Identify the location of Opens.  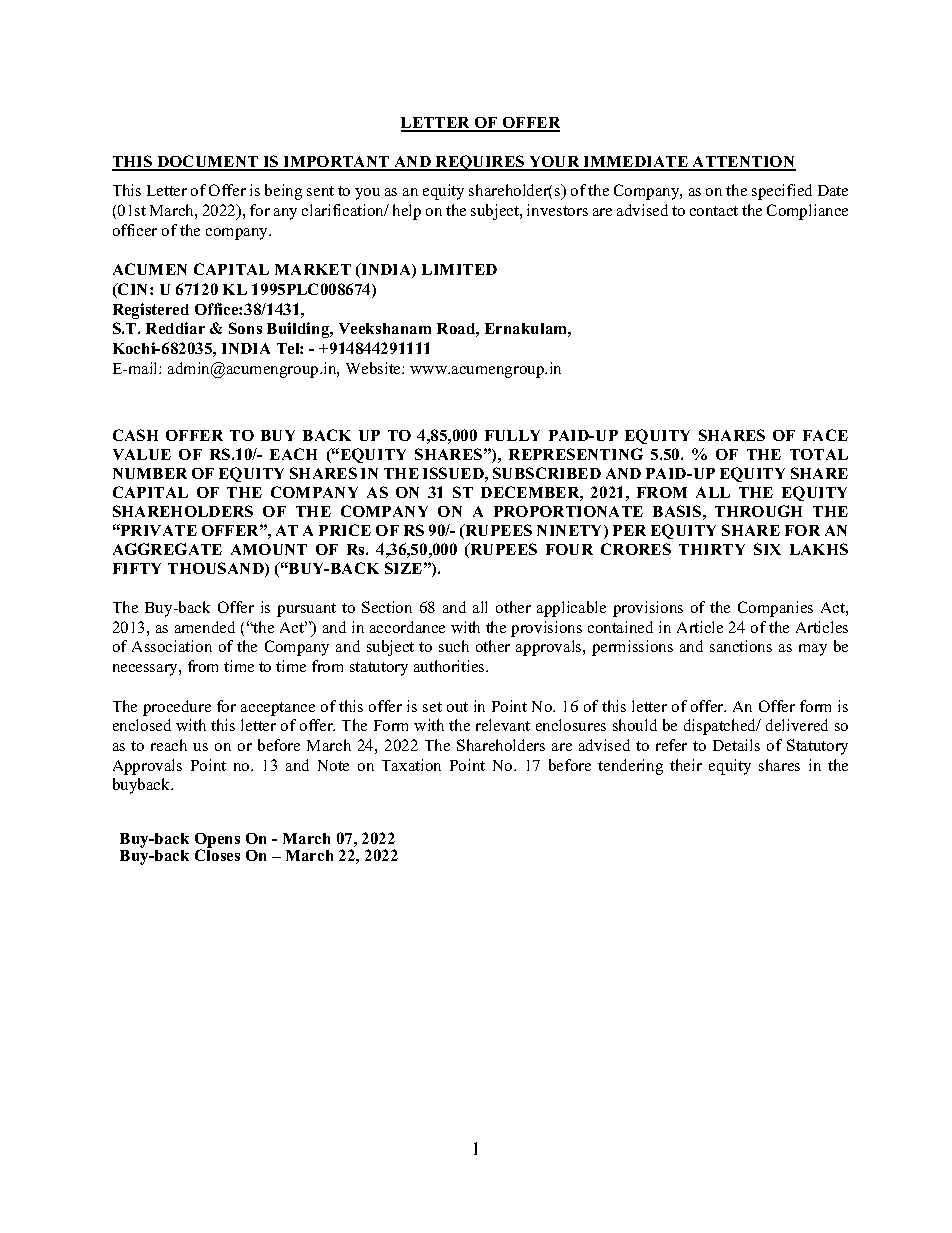
(217, 841).
